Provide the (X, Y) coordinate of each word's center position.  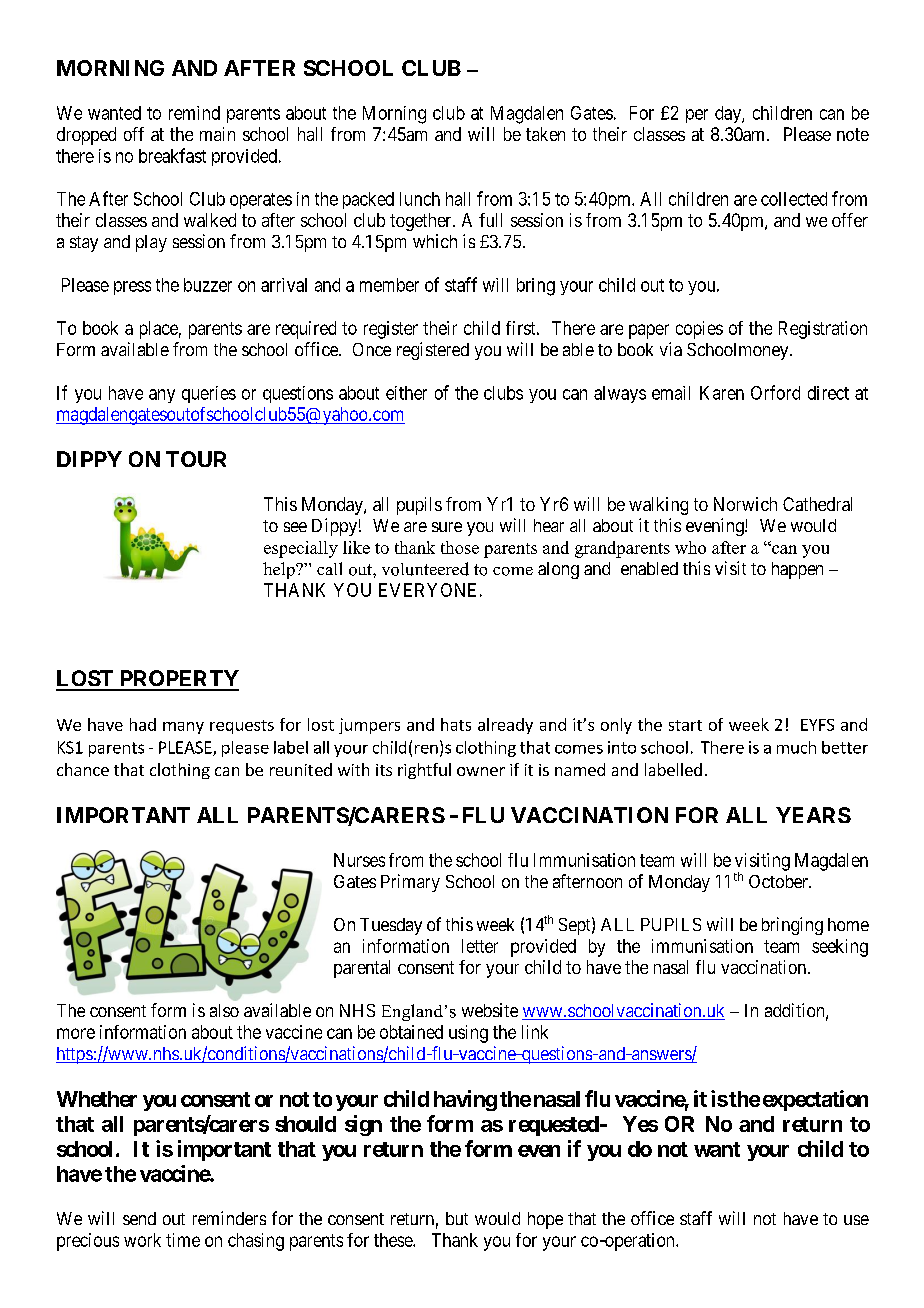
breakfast (172, 155)
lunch (420, 199)
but (457, 1218)
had (143, 724)
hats (456, 724)
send (139, 1218)
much (796, 747)
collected (794, 199)
